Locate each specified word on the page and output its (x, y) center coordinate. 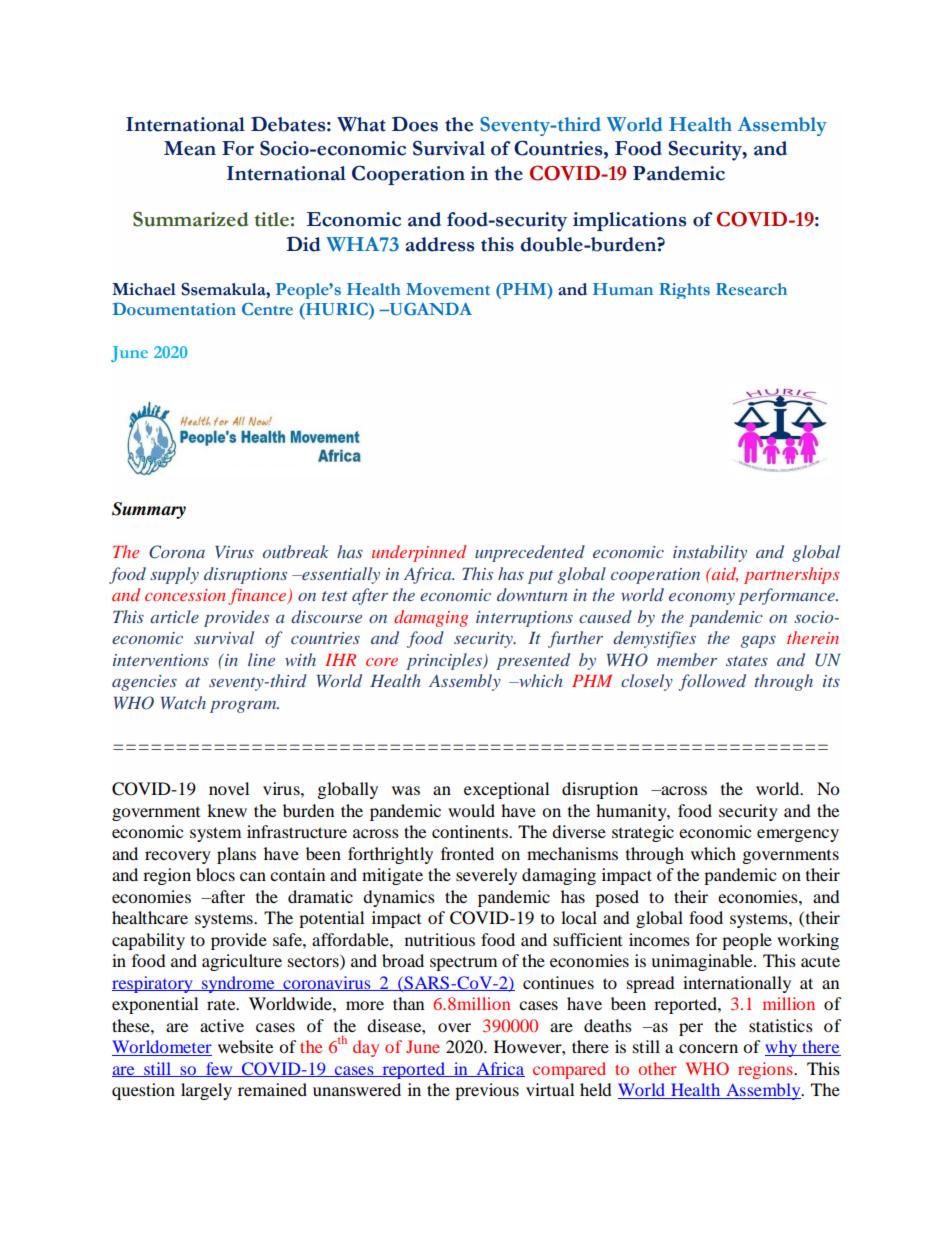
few (219, 1069)
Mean (190, 148)
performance (787, 596)
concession (185, 595)
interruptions (524, 619)
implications (629, 221)
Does (415, 124)
